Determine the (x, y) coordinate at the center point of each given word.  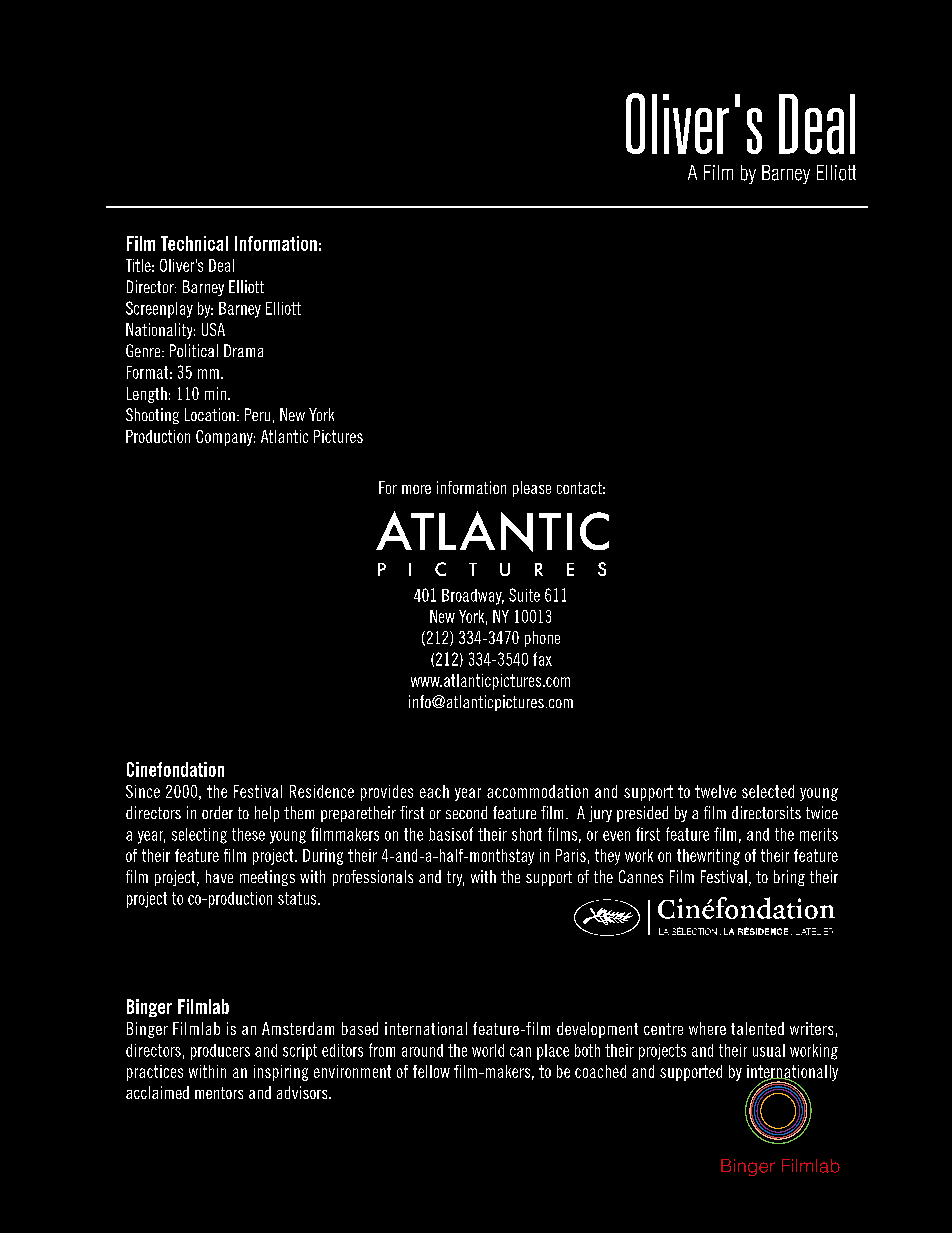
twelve (715, 791)
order (217, 812)
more (416, 489)
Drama (243, 350)
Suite (524, 595)
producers (220, 1052)
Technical (194, 243)
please (532, 489)
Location (210, 414)
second (466, 812)
